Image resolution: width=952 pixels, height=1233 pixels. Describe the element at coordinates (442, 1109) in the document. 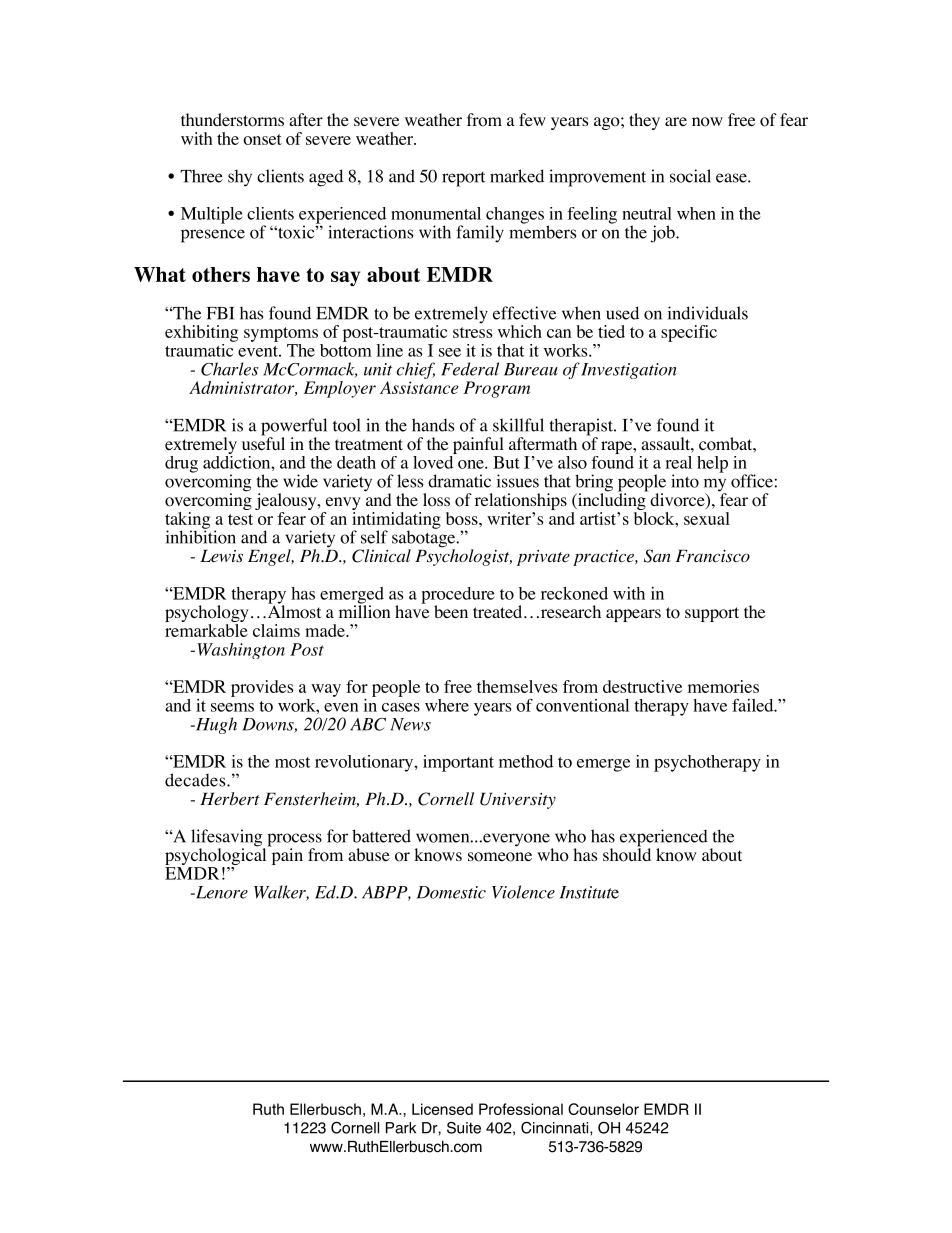

I see `Licensed` at that location.
